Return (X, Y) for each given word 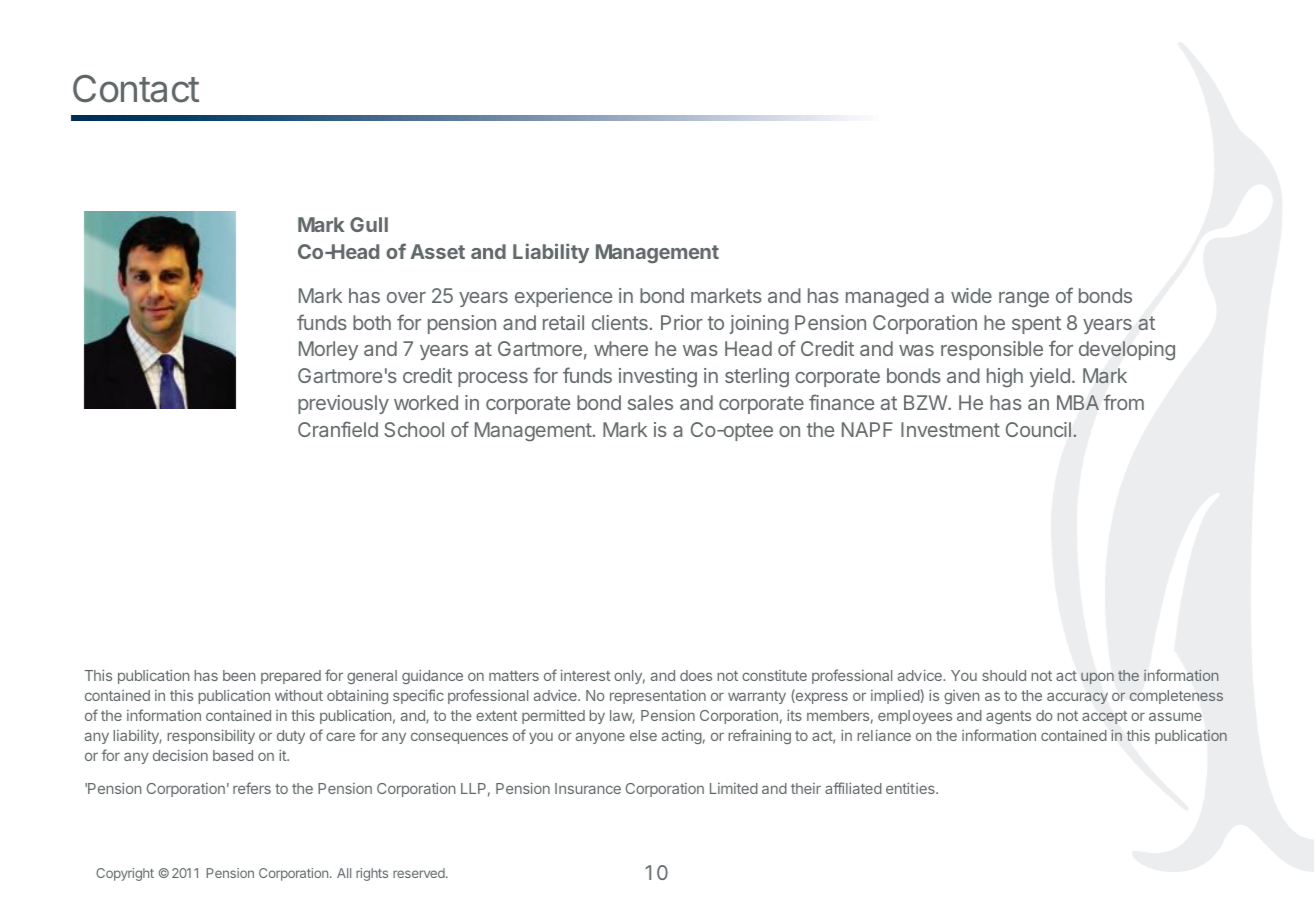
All (344, 873)
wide (971, 295)
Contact (136, 89)
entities (911, 788)
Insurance (588, 788)
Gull (369, 224)
